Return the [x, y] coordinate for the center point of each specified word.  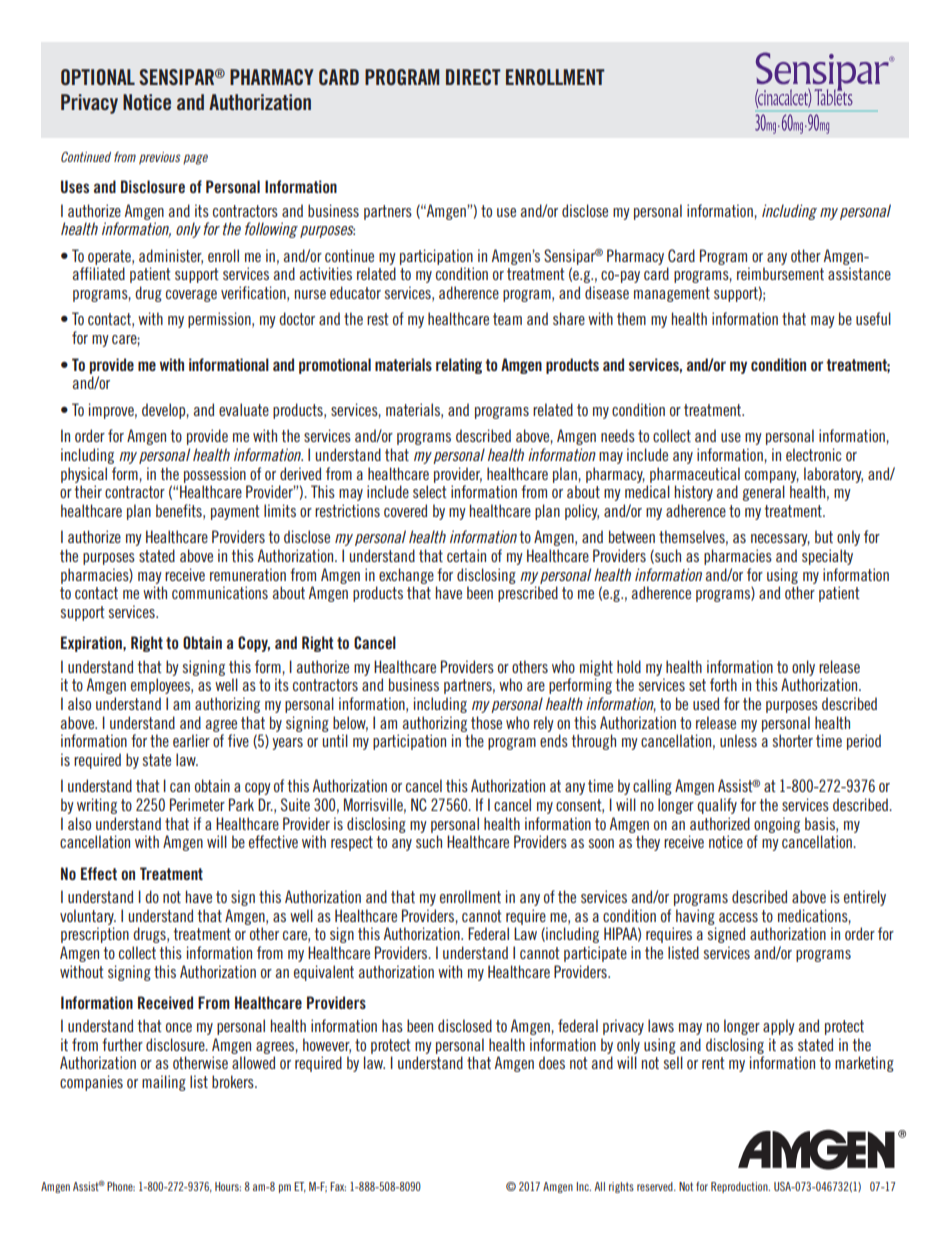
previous [159, 158]
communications [220, 592]
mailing [164, 1083]
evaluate [244, 409]
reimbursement [780, 273]
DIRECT [473, 77]
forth [723, 684]
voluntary [88, 917]
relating [459, 366]
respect [352, 843]
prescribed [528, 594]
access [738, 917]
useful [873, 318]
